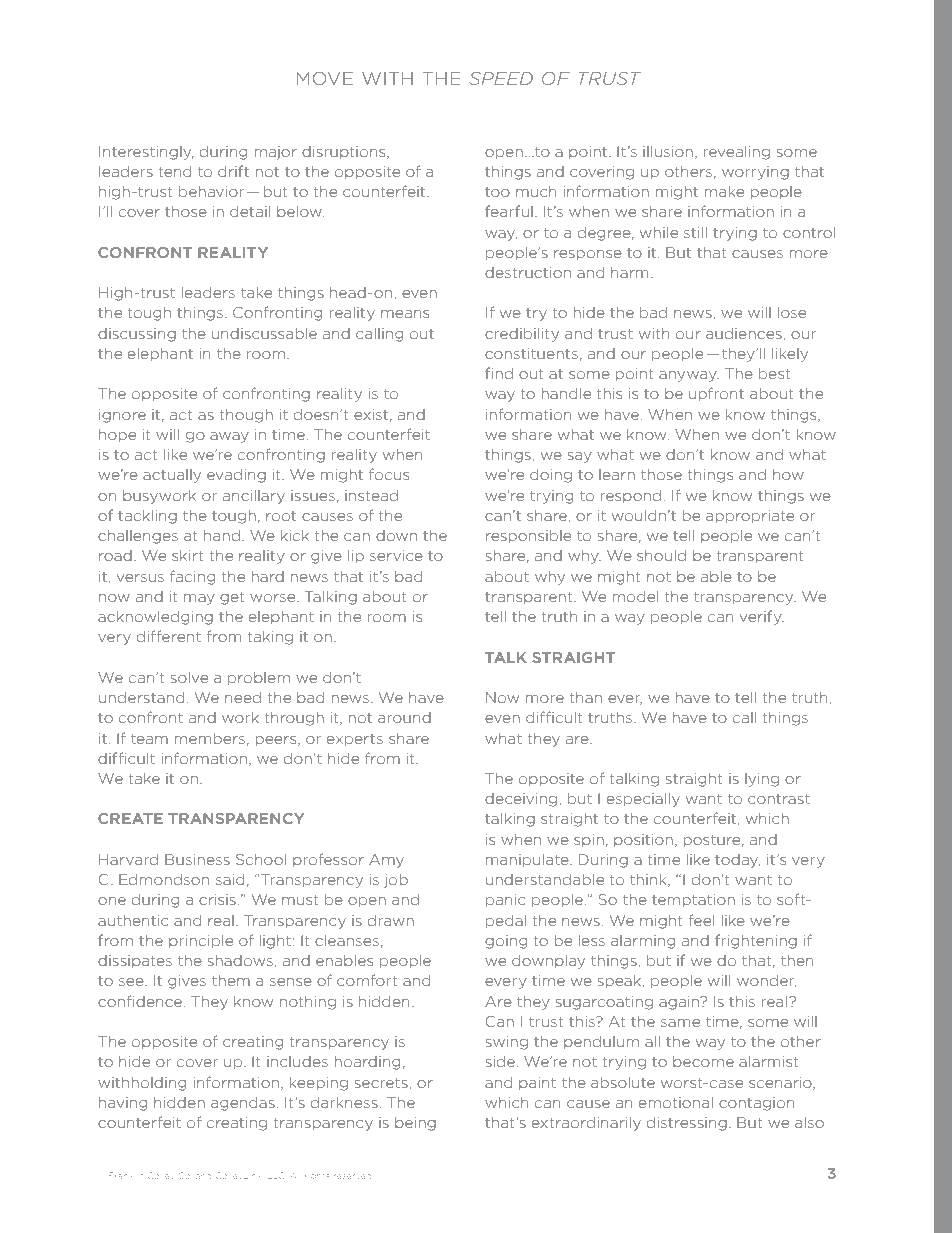 This document has width=952, height=1233. Describe the element at coordinates (762, 780) in the document. I see `lying` at that location.
